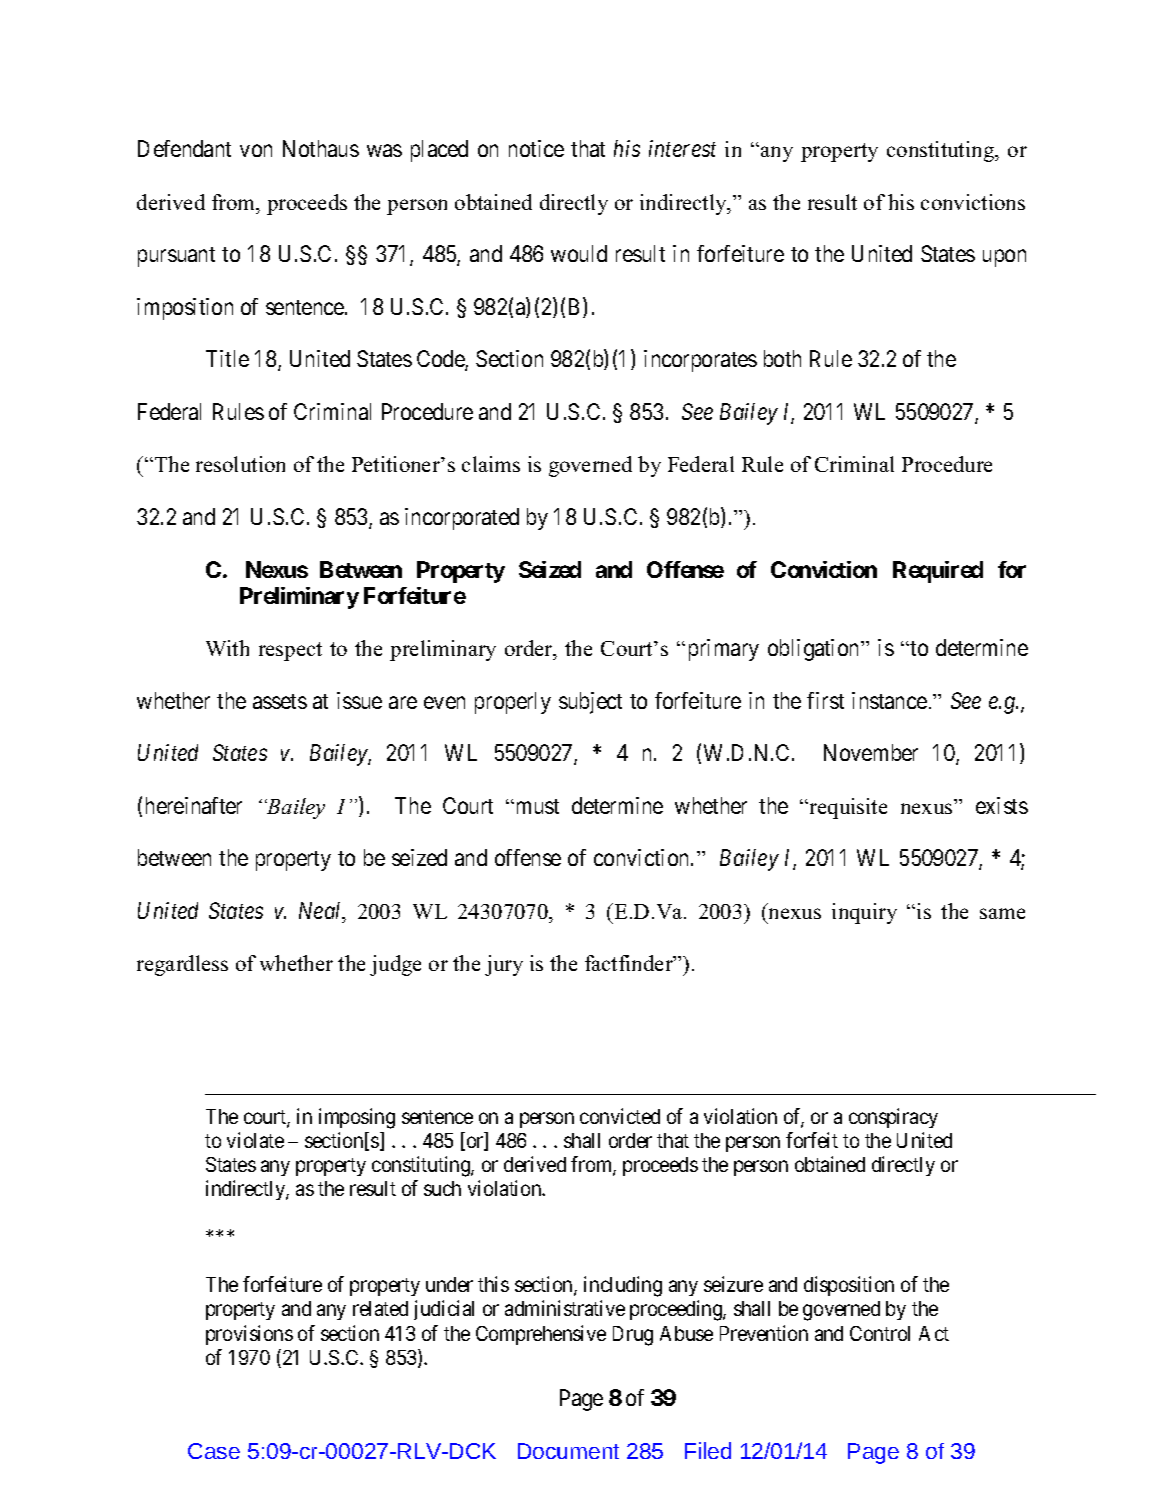  Describe the element at coordinates (256, 151) in the document. I see `von` at that location.
